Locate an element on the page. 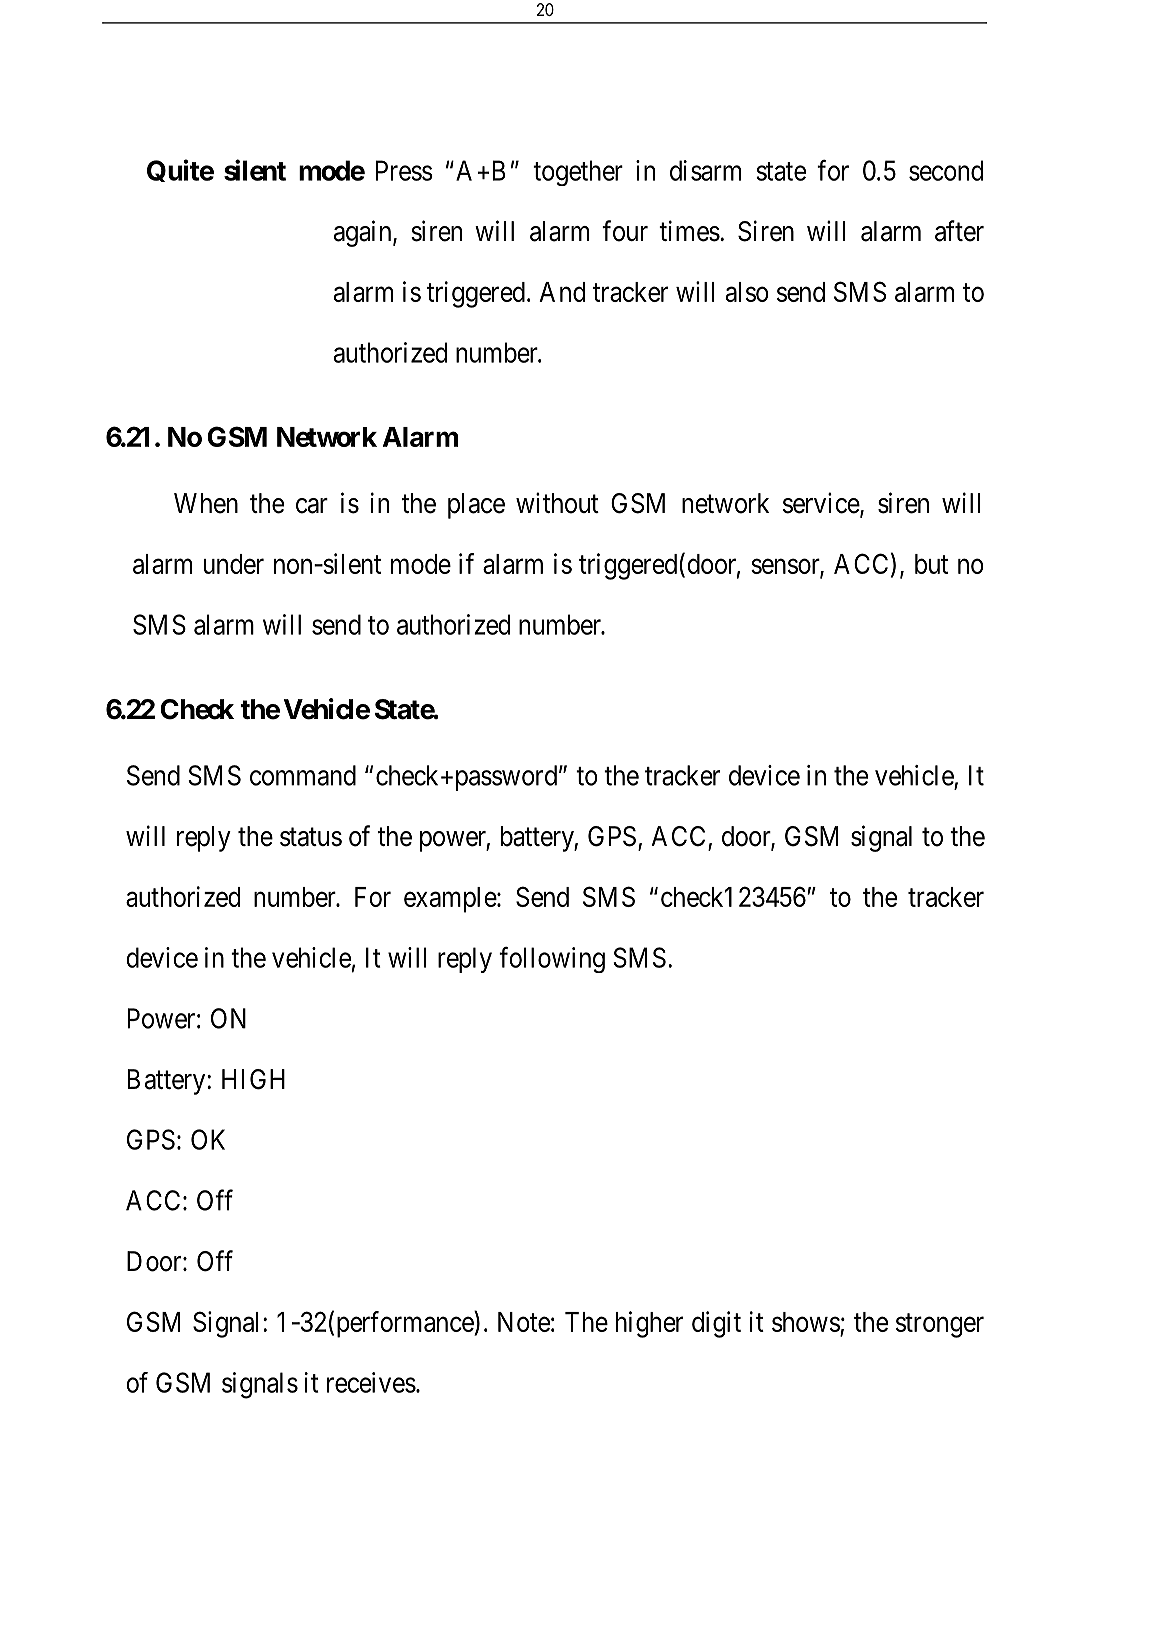  Note is located at coordinates (524, 1322).
